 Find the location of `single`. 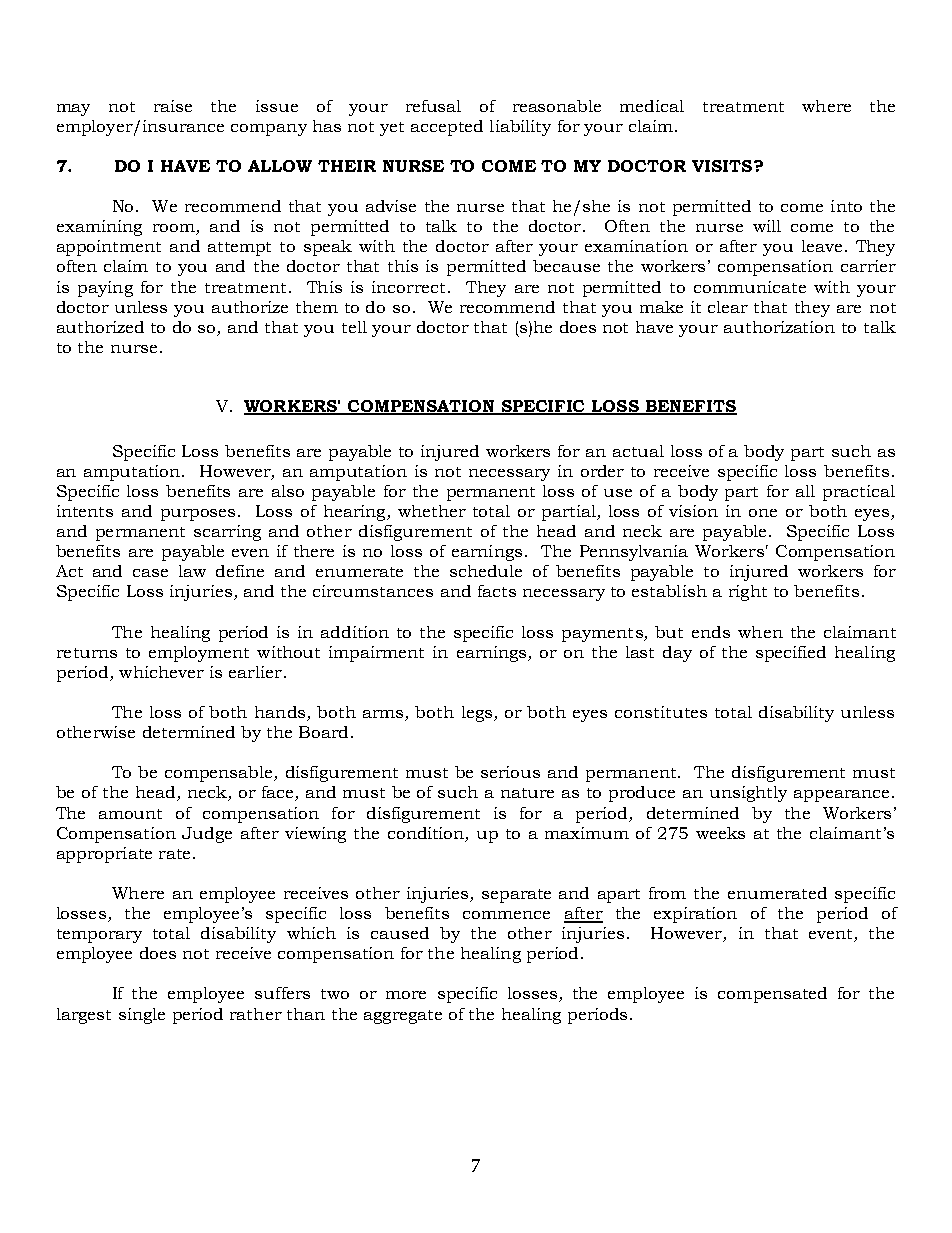

single is located at coordinates (142, 1016).
